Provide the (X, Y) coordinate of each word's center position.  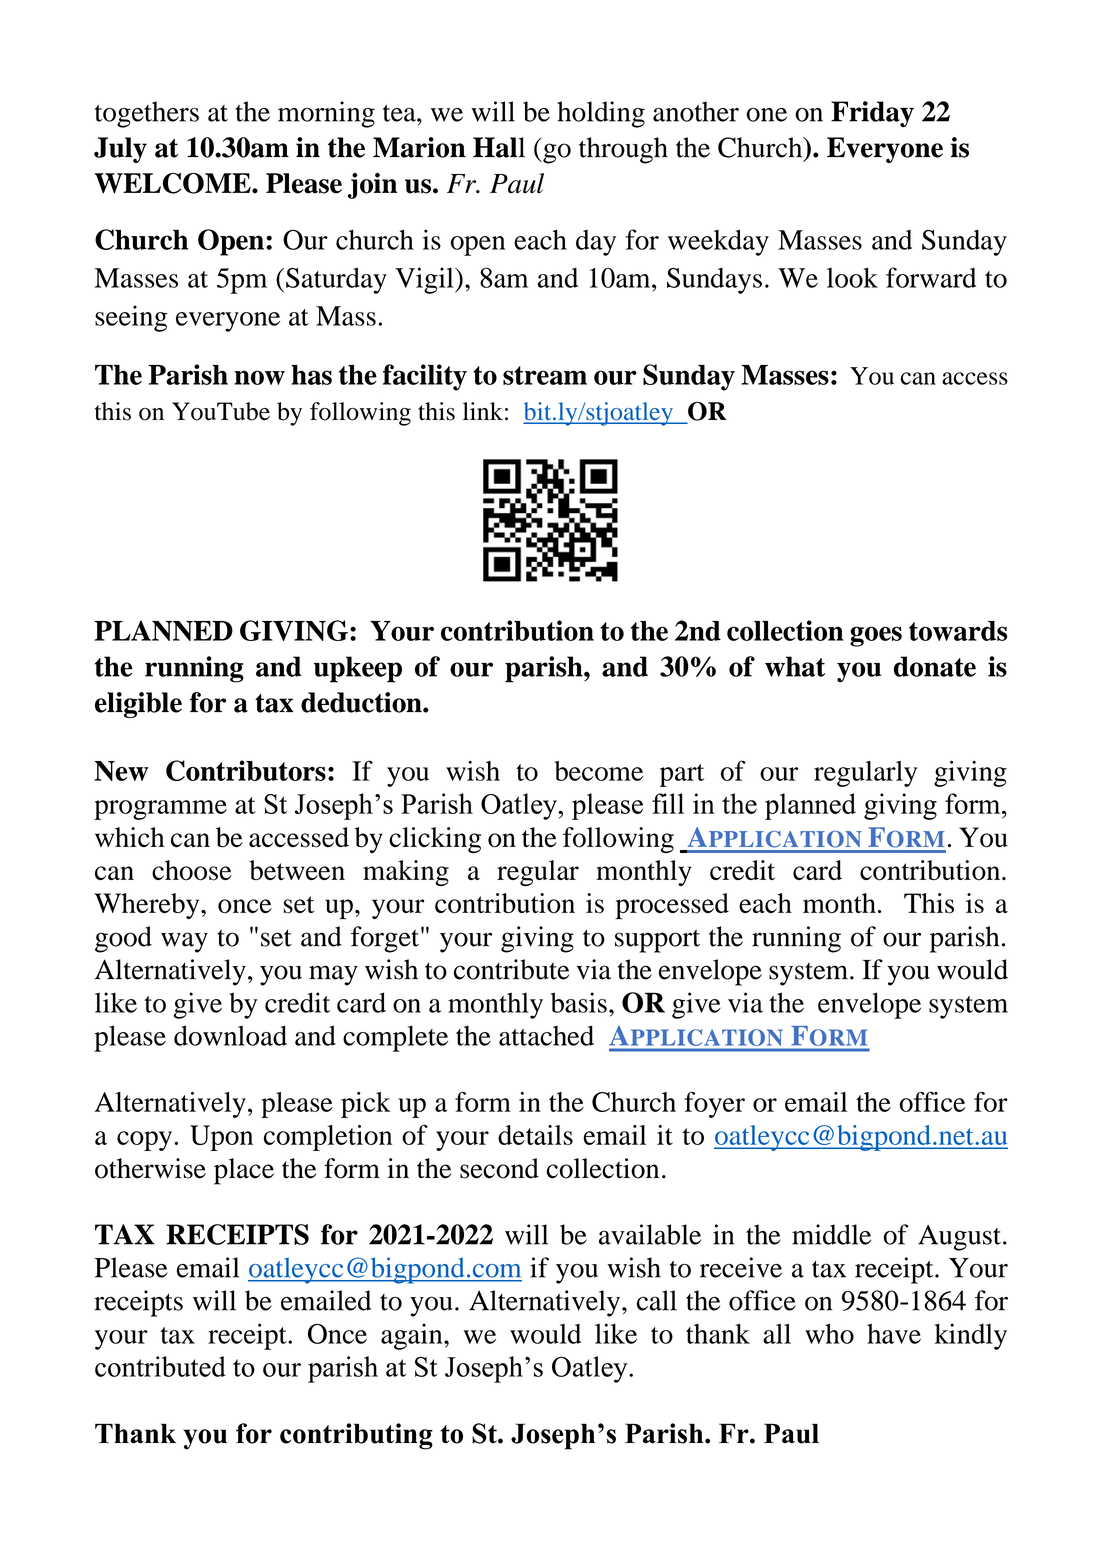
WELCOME (174, 183)
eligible (138, 705)
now (259, 377)
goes (876, 636)
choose (192, 870)
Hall (499, 147)
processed (672, 906)
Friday (872, 114)
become (598, 771)
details (535, 1135)
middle (831, 1234)
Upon (221, 1138)
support (657, 941)
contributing (356, 1436)
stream (545, 375)
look (852, 277)
